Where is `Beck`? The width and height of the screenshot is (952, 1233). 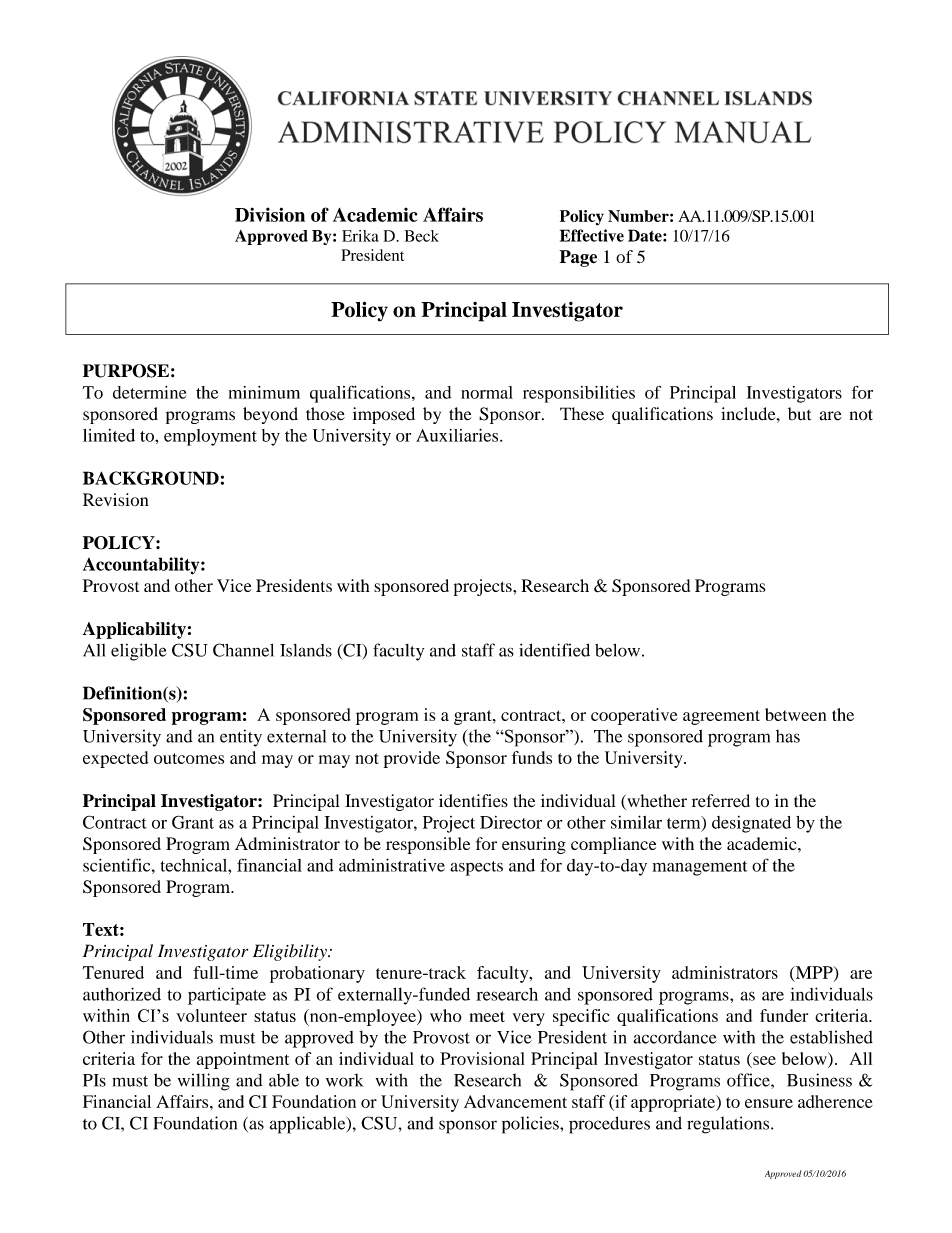
Beck is located at coordinates (422, 236).
